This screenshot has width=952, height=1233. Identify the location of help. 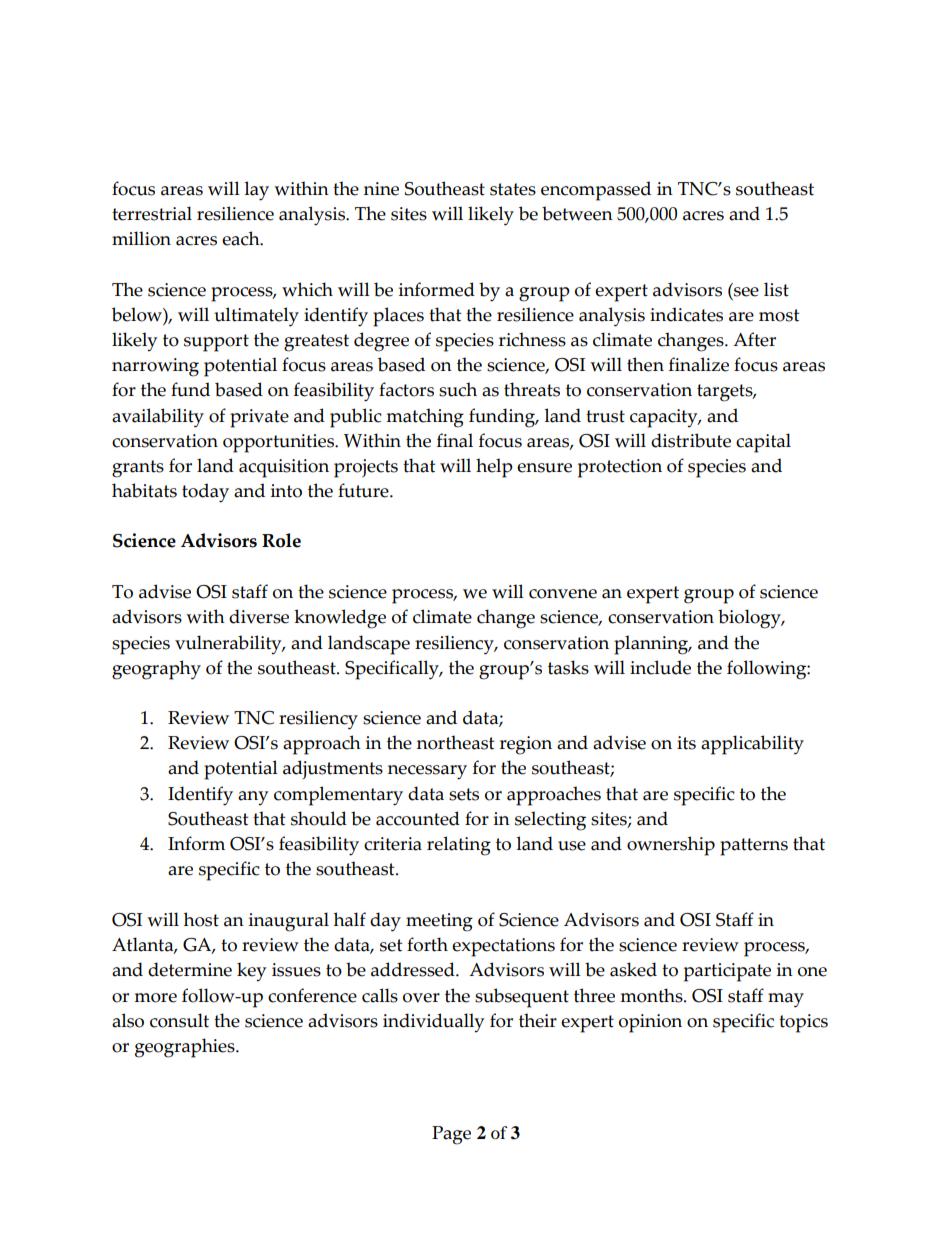
(494, 468).
